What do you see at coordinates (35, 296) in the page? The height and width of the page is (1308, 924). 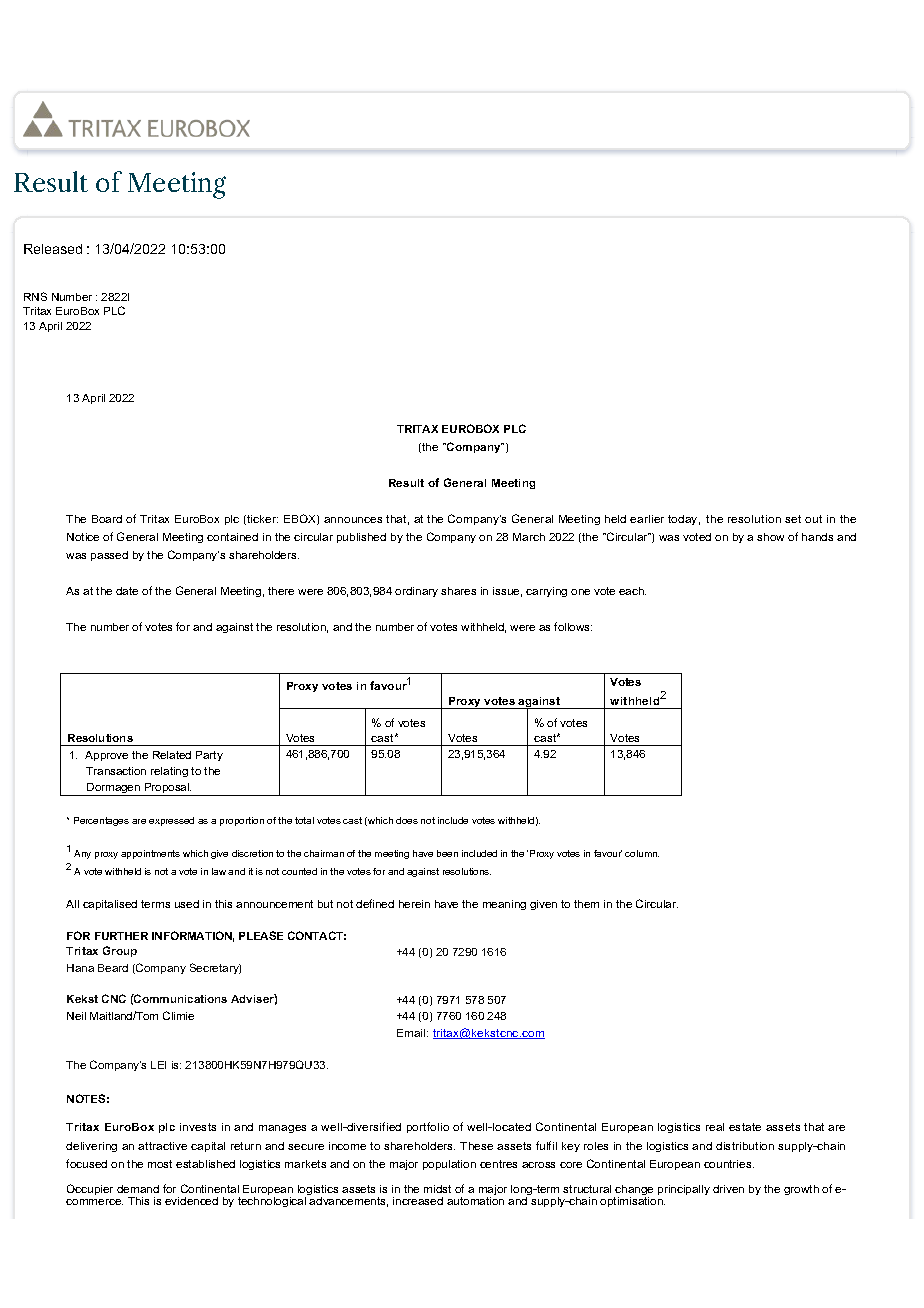 I see `RNS` at bounding box center [35, 296].
